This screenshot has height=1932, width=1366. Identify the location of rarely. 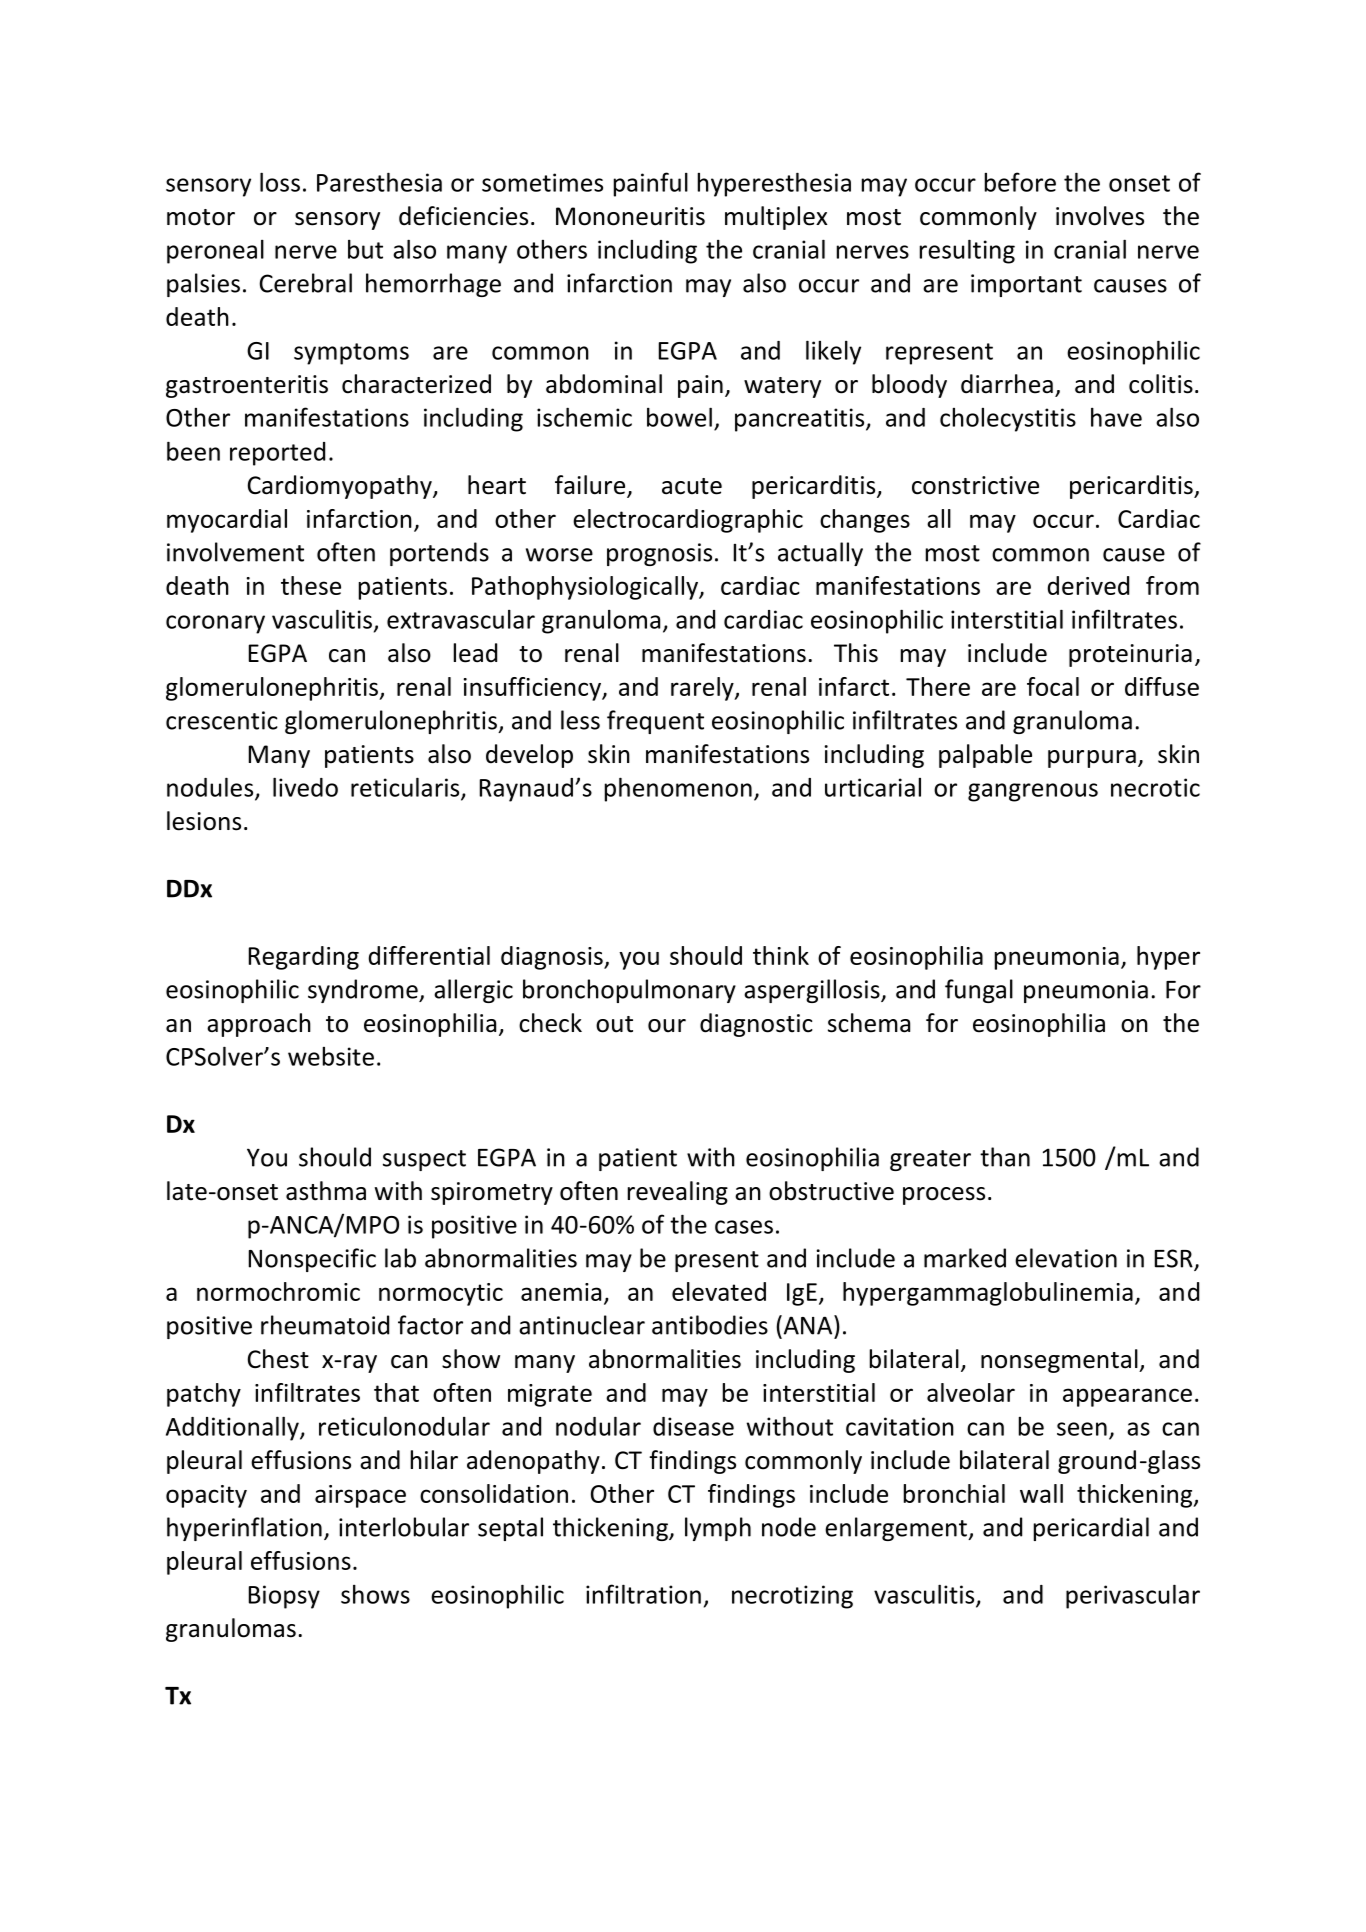
(703, 689).
